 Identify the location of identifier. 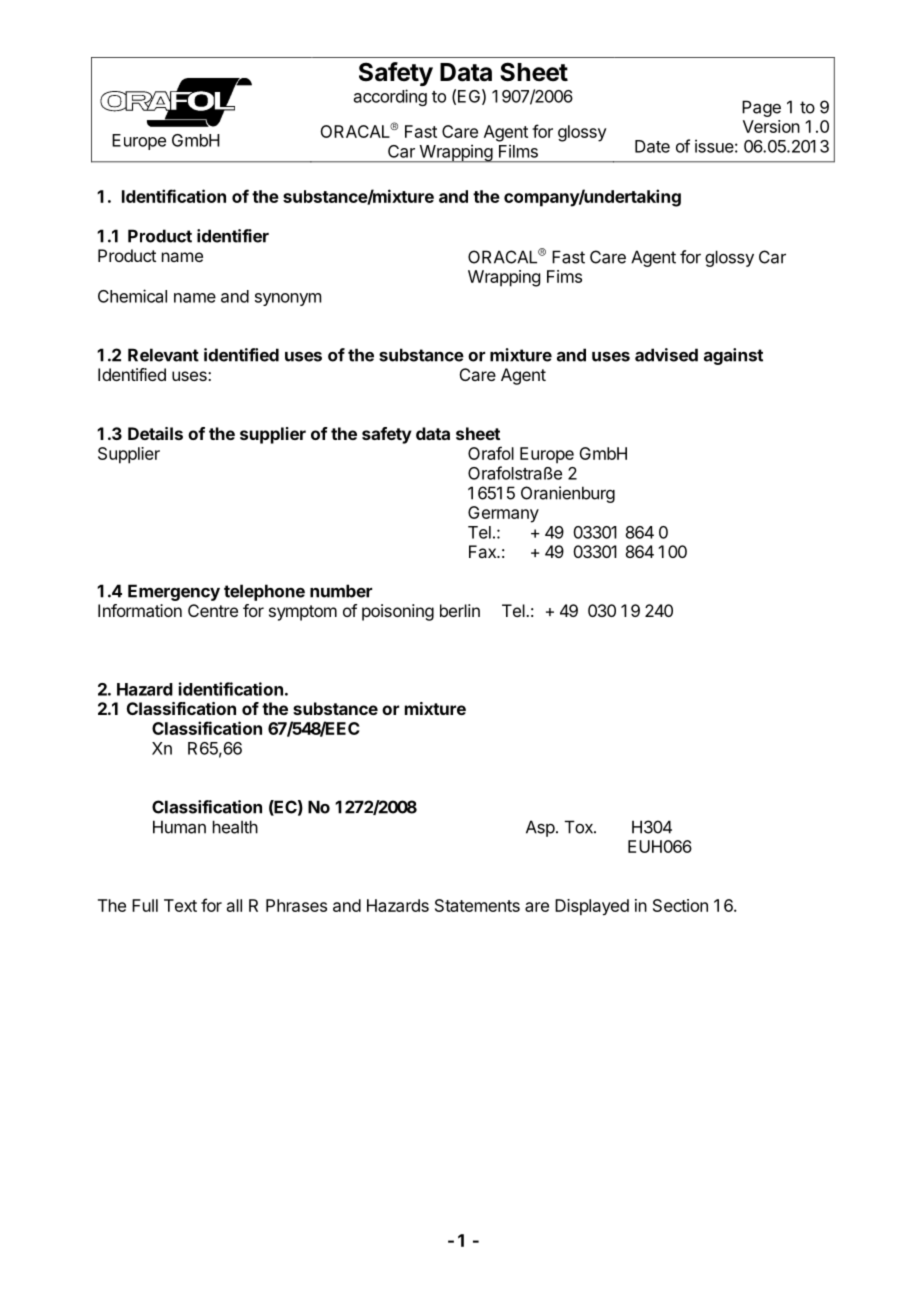
(233, 236).
